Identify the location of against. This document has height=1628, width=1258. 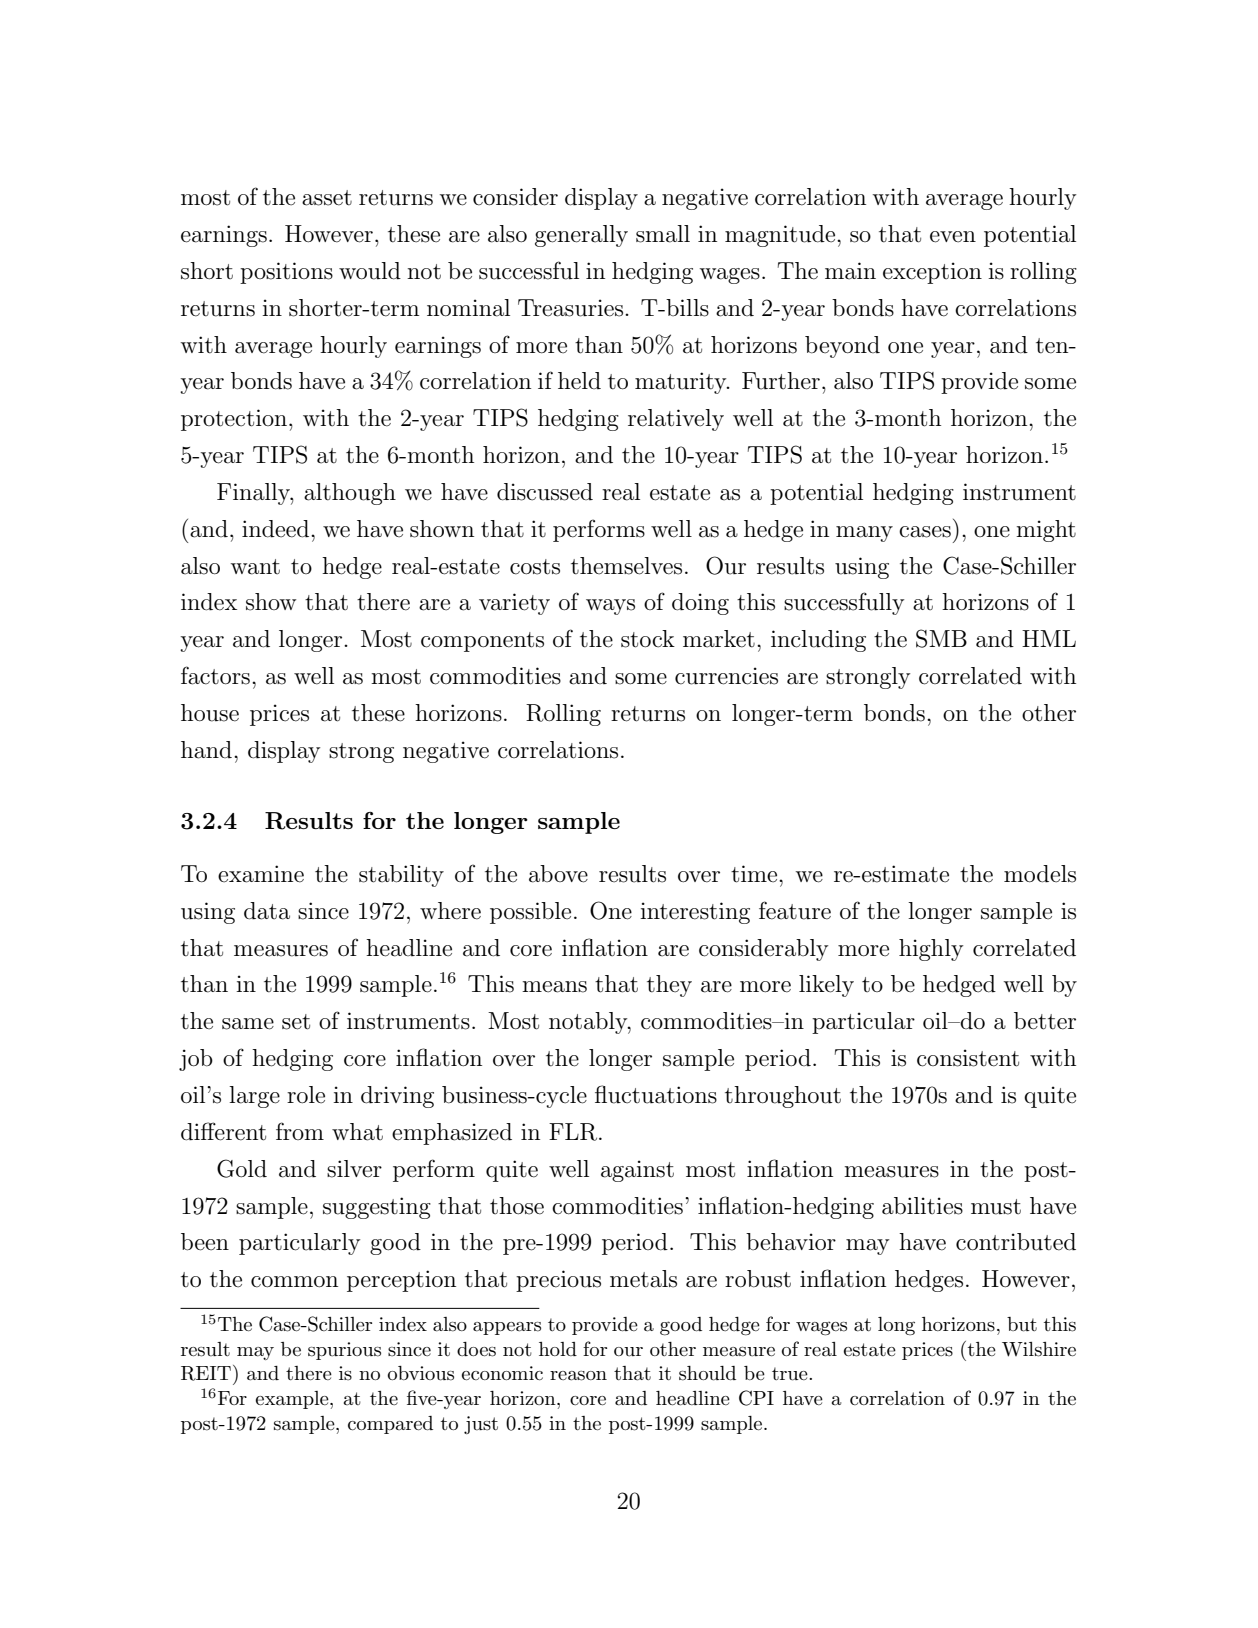
(637, 1171).
